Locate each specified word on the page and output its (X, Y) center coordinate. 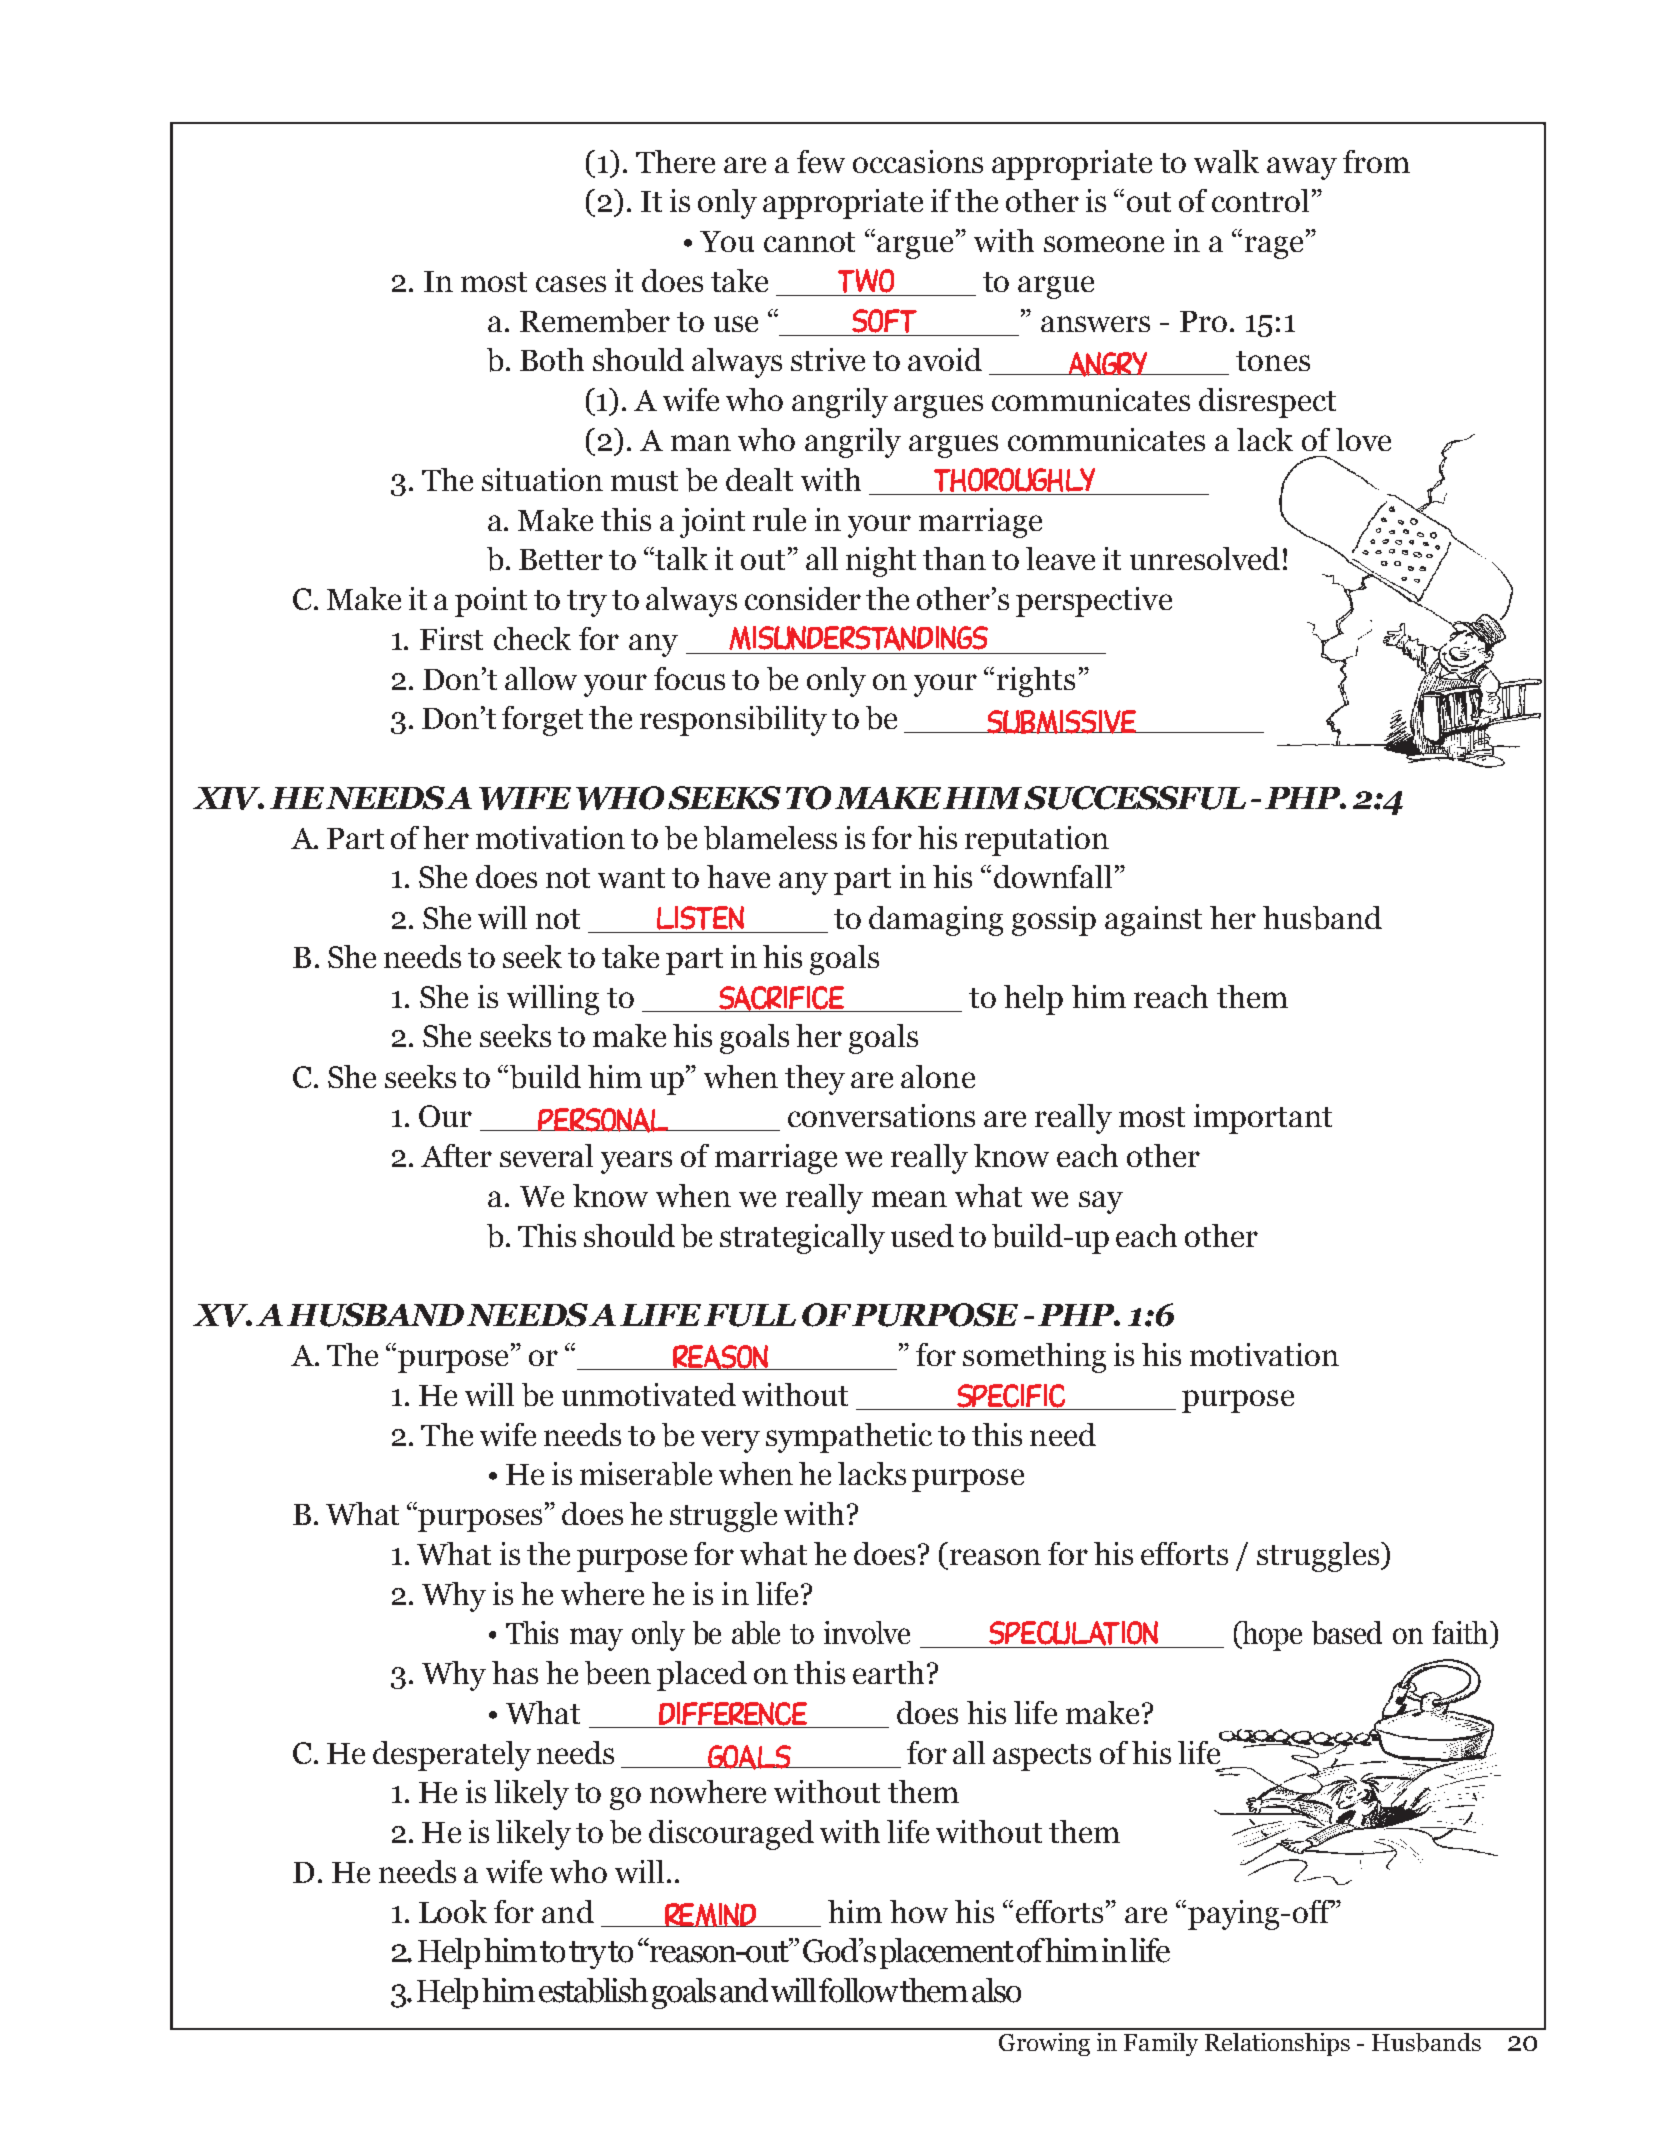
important (1263, 1119)
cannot (809, 242)
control (1260, 200)
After (456, 1155)
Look (453, 1911)
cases (571, 284)
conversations (881, 1115)
